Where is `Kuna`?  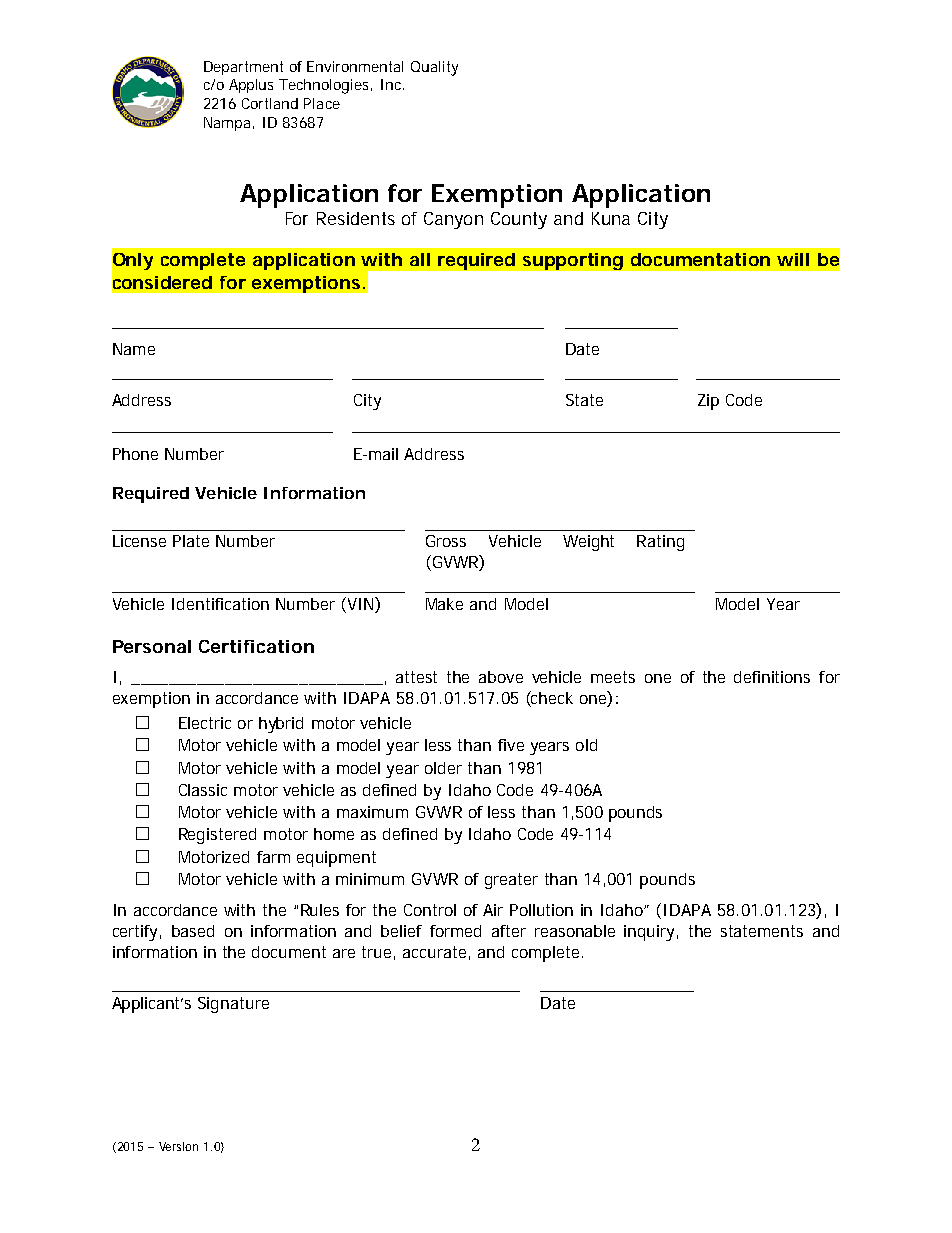 Kuna is located at coordinates (611, 218).
